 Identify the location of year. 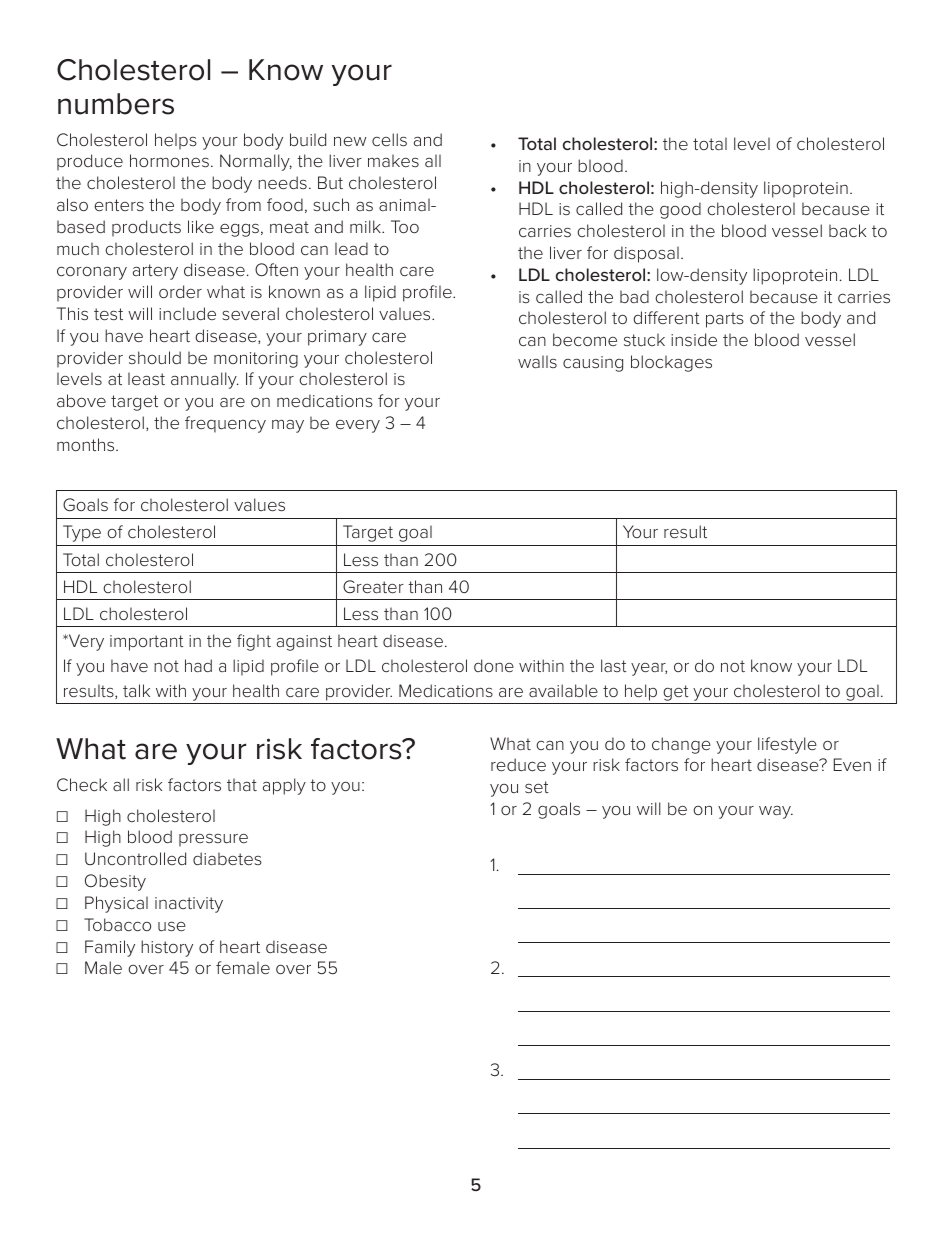
(649, 669).
